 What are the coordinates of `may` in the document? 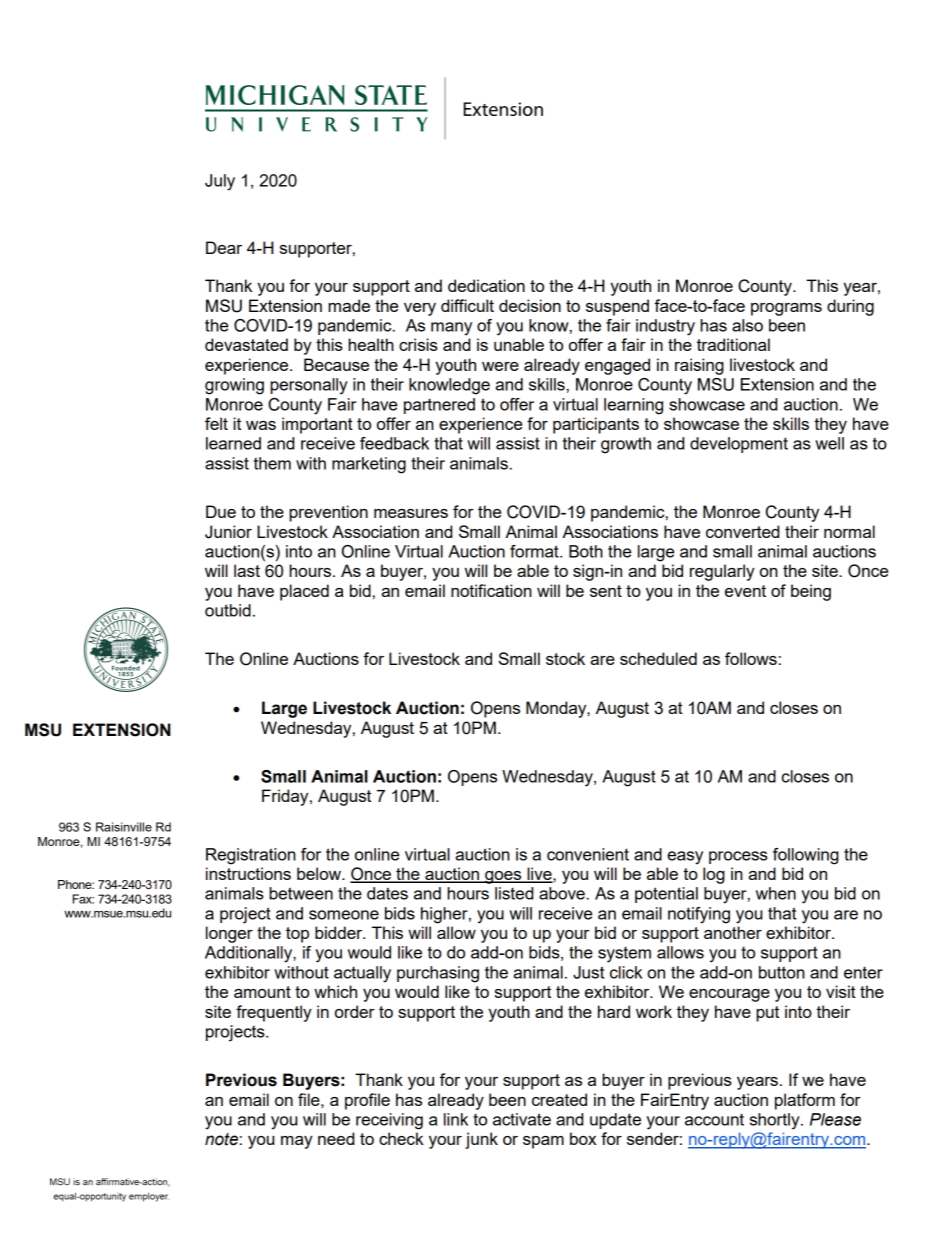 It's located at (297, 1142).
